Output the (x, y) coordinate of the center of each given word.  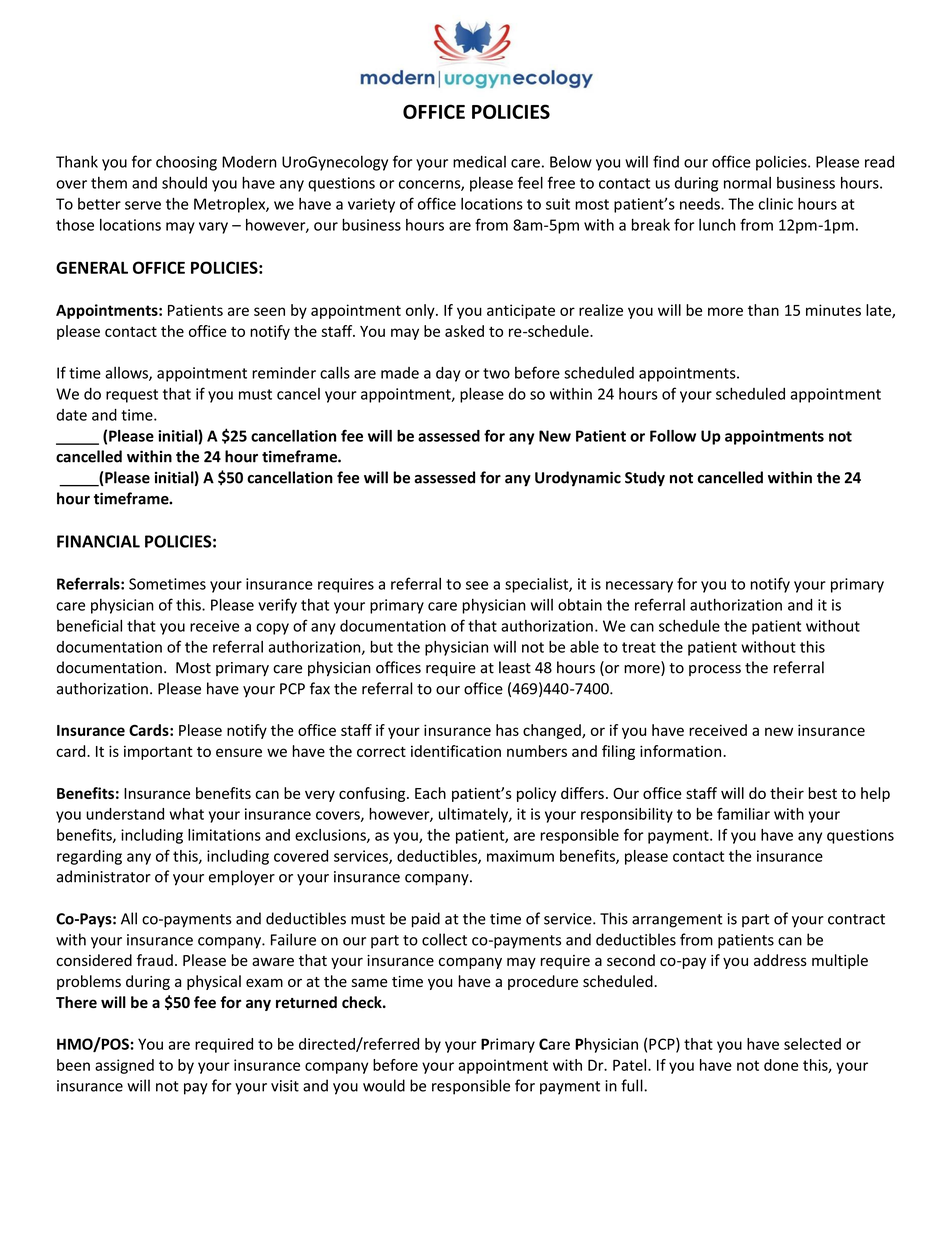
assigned (124, 1066)
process (715, 670)
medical (479, 161)
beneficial (89, 625)
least (515, 667)
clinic (776, 204)
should (184, 182)
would (384, 1085)
